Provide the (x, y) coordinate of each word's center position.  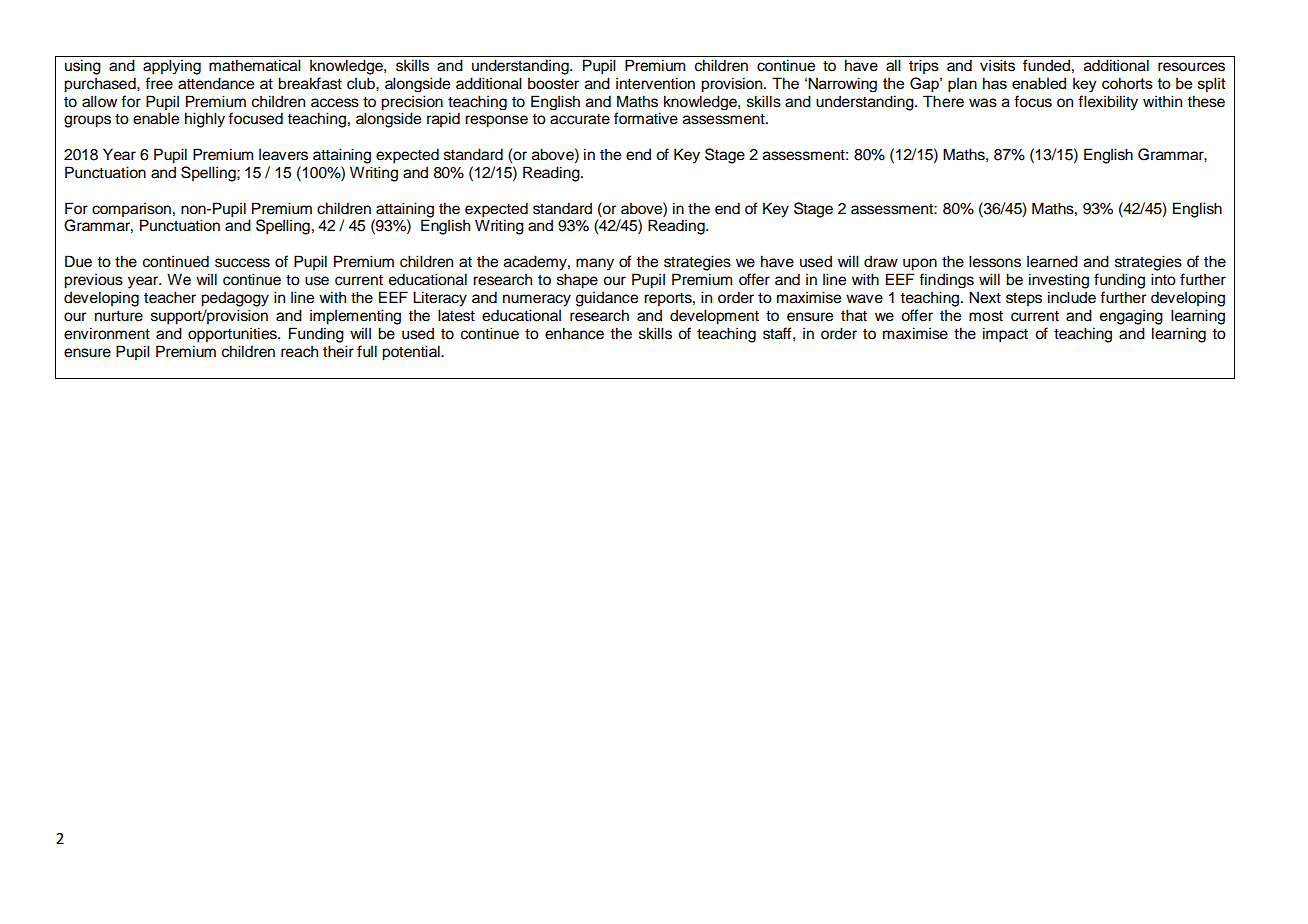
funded (1046, 65)
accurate (580, 119)
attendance (216, 83)
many (595, 264)
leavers (283, 154)
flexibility (1108, 103)
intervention (655, 83)
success (242, 263)
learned (1052, 261)
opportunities (233, 335)
